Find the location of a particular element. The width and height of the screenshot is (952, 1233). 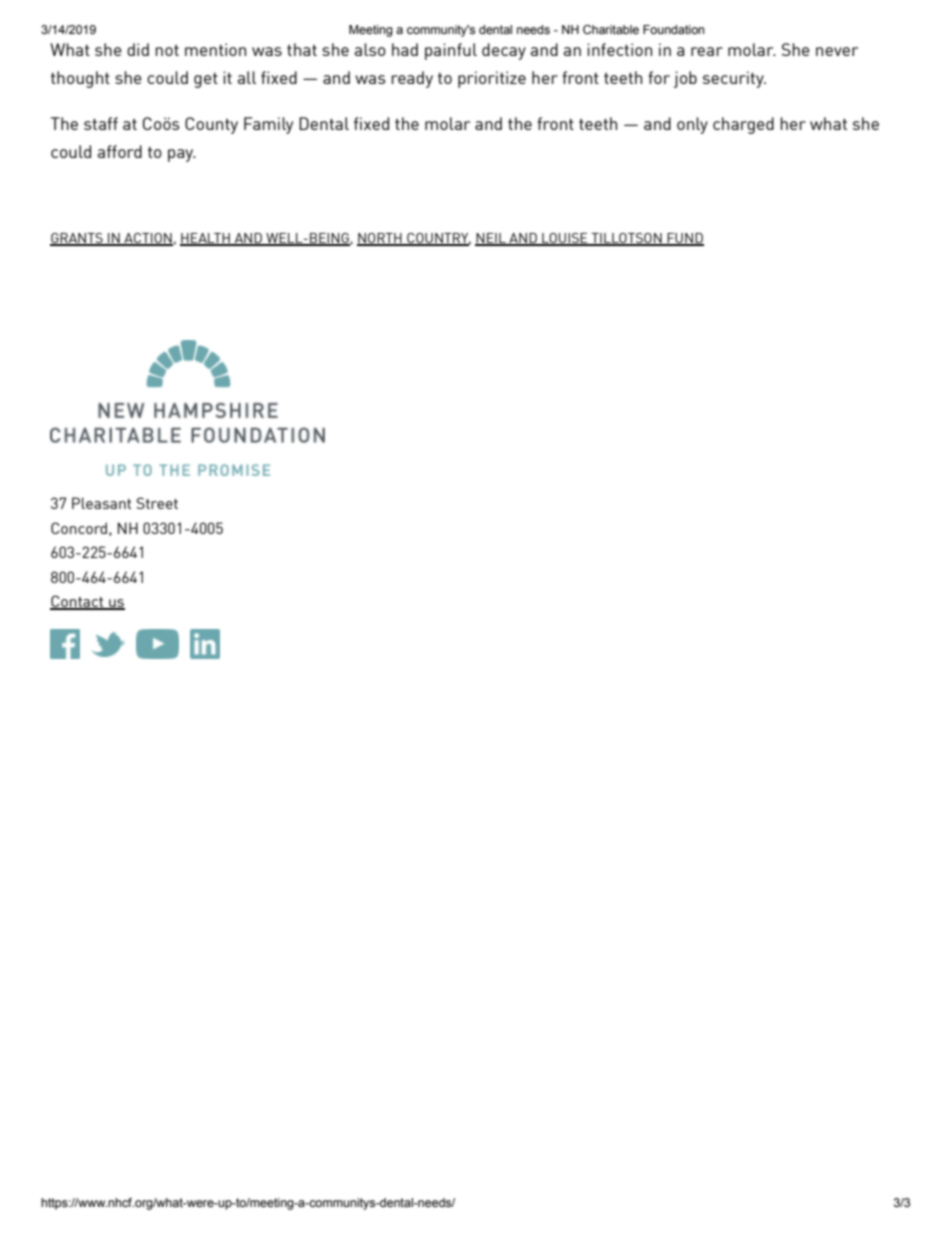

NEIL is located at coordinates (491, 239).
